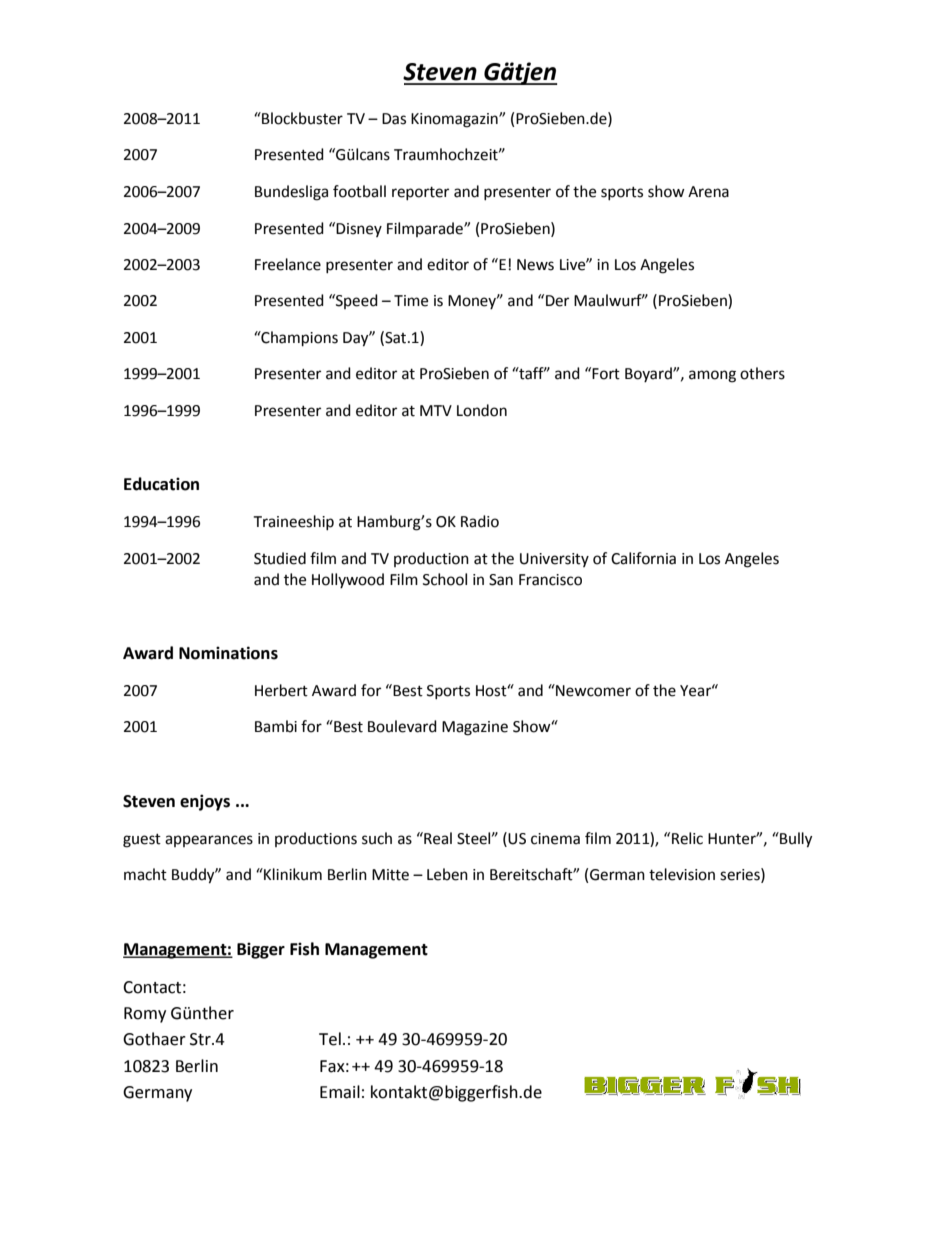 The image size is (952, 1233). I want to click on Magazine, so click(475, 728).
